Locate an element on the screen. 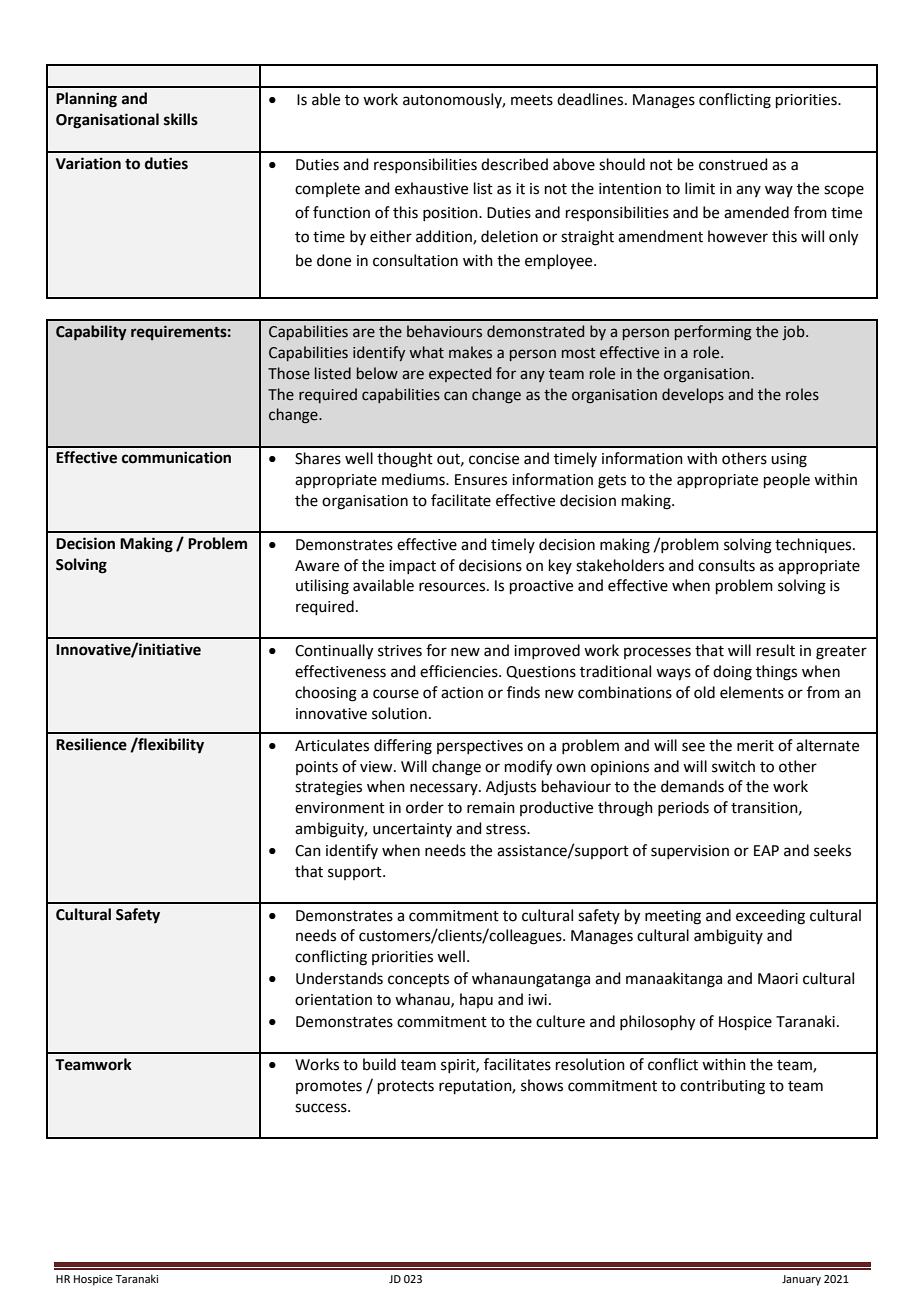 The width and height of the screenshot is (924, 1308). construed is located at coordinates (733, 164).
